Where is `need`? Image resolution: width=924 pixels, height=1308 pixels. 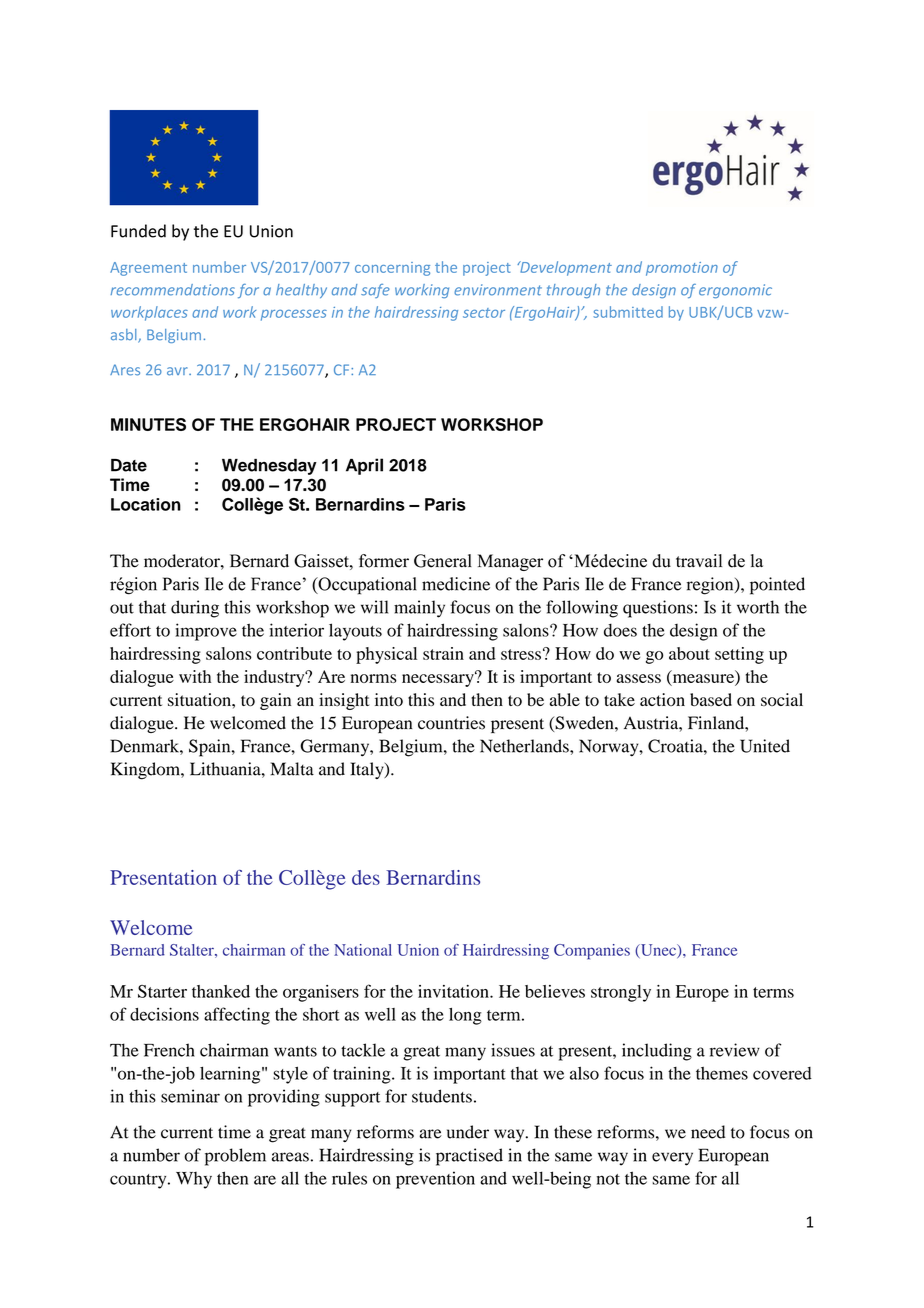 need is located at coordinates (708, 1132).
